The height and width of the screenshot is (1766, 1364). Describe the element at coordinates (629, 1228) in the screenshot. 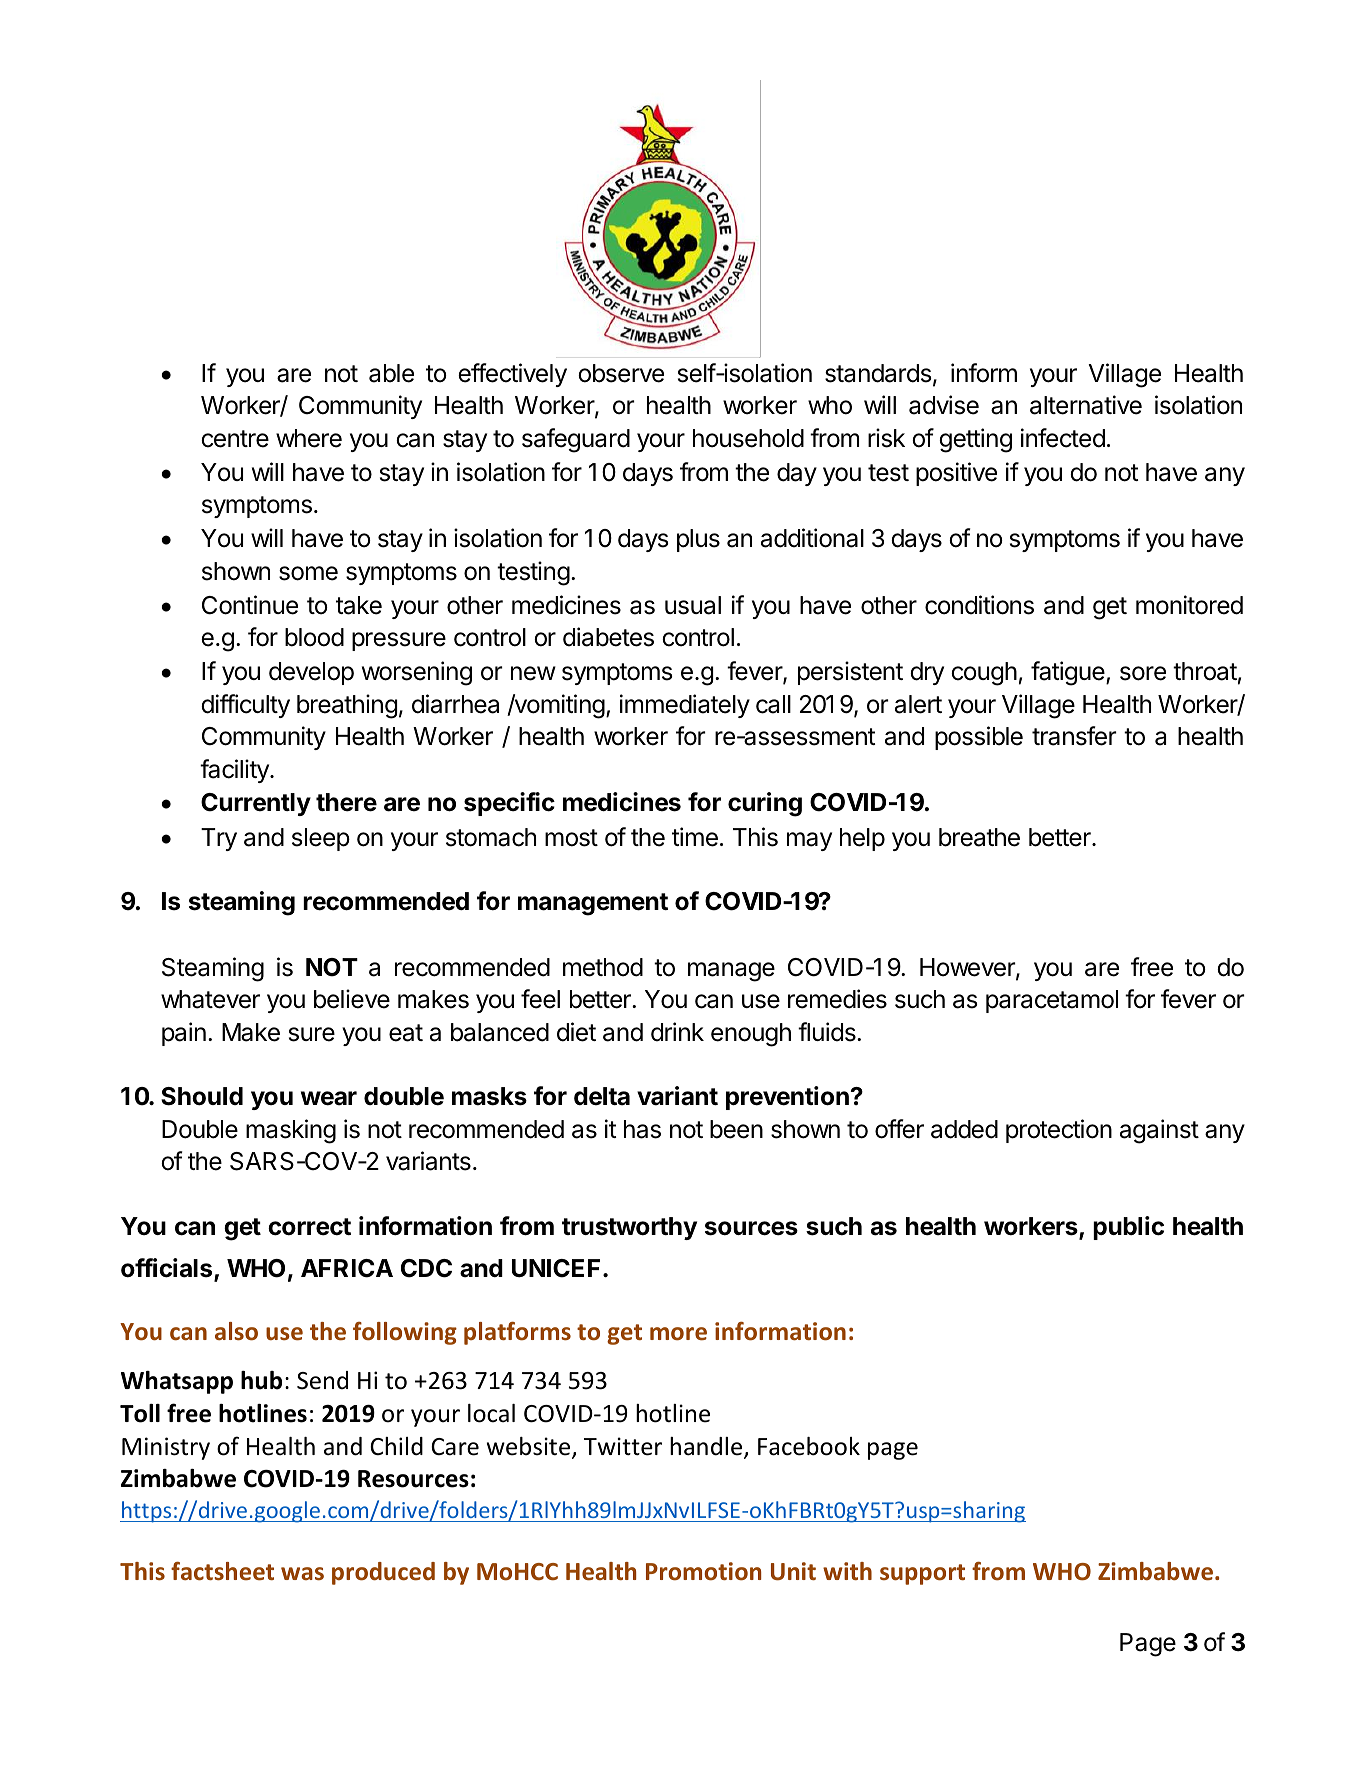

I see `trustworthy` at that location.
